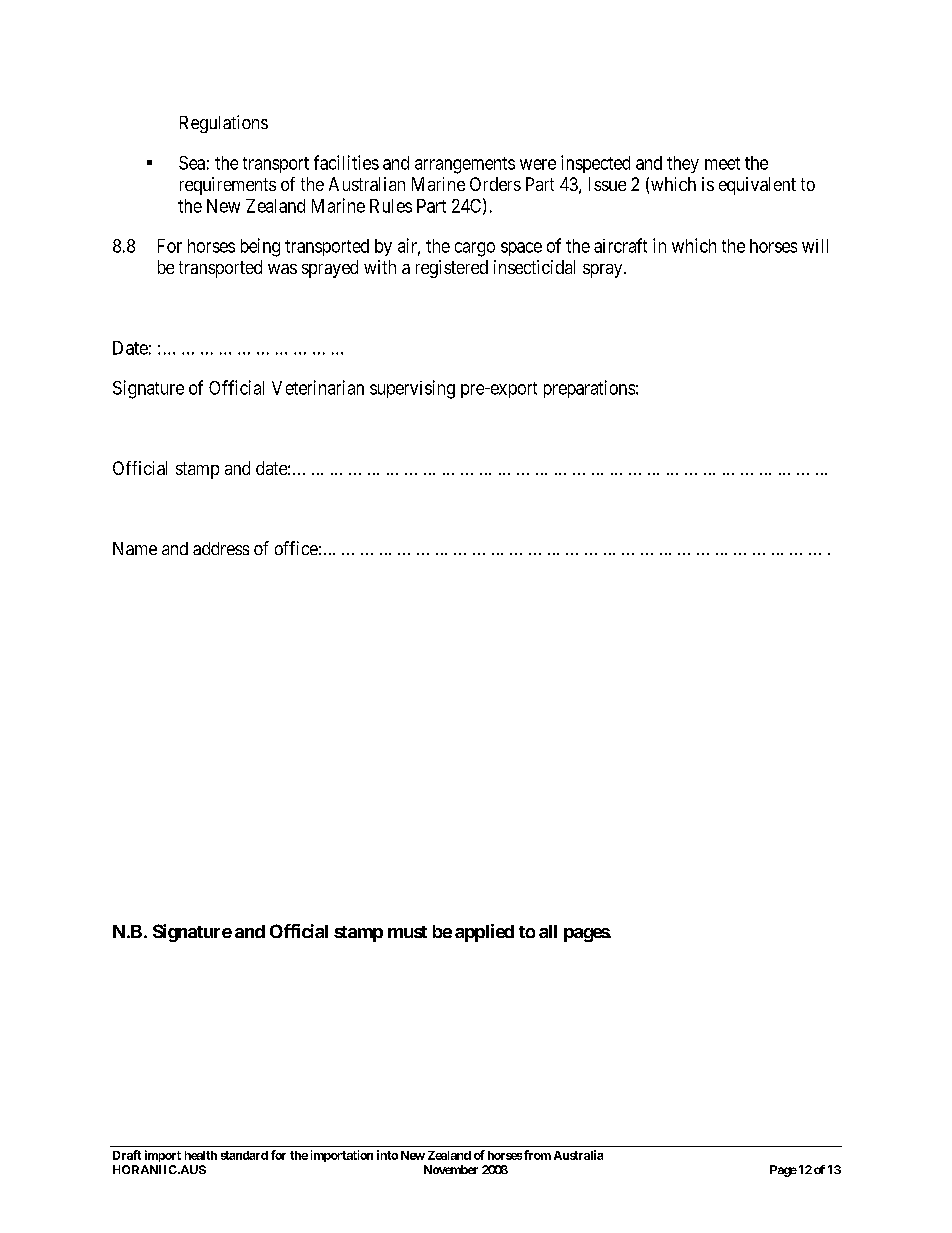 The image size is (952, 1233). I want to click on November, so click(451, 1169).
